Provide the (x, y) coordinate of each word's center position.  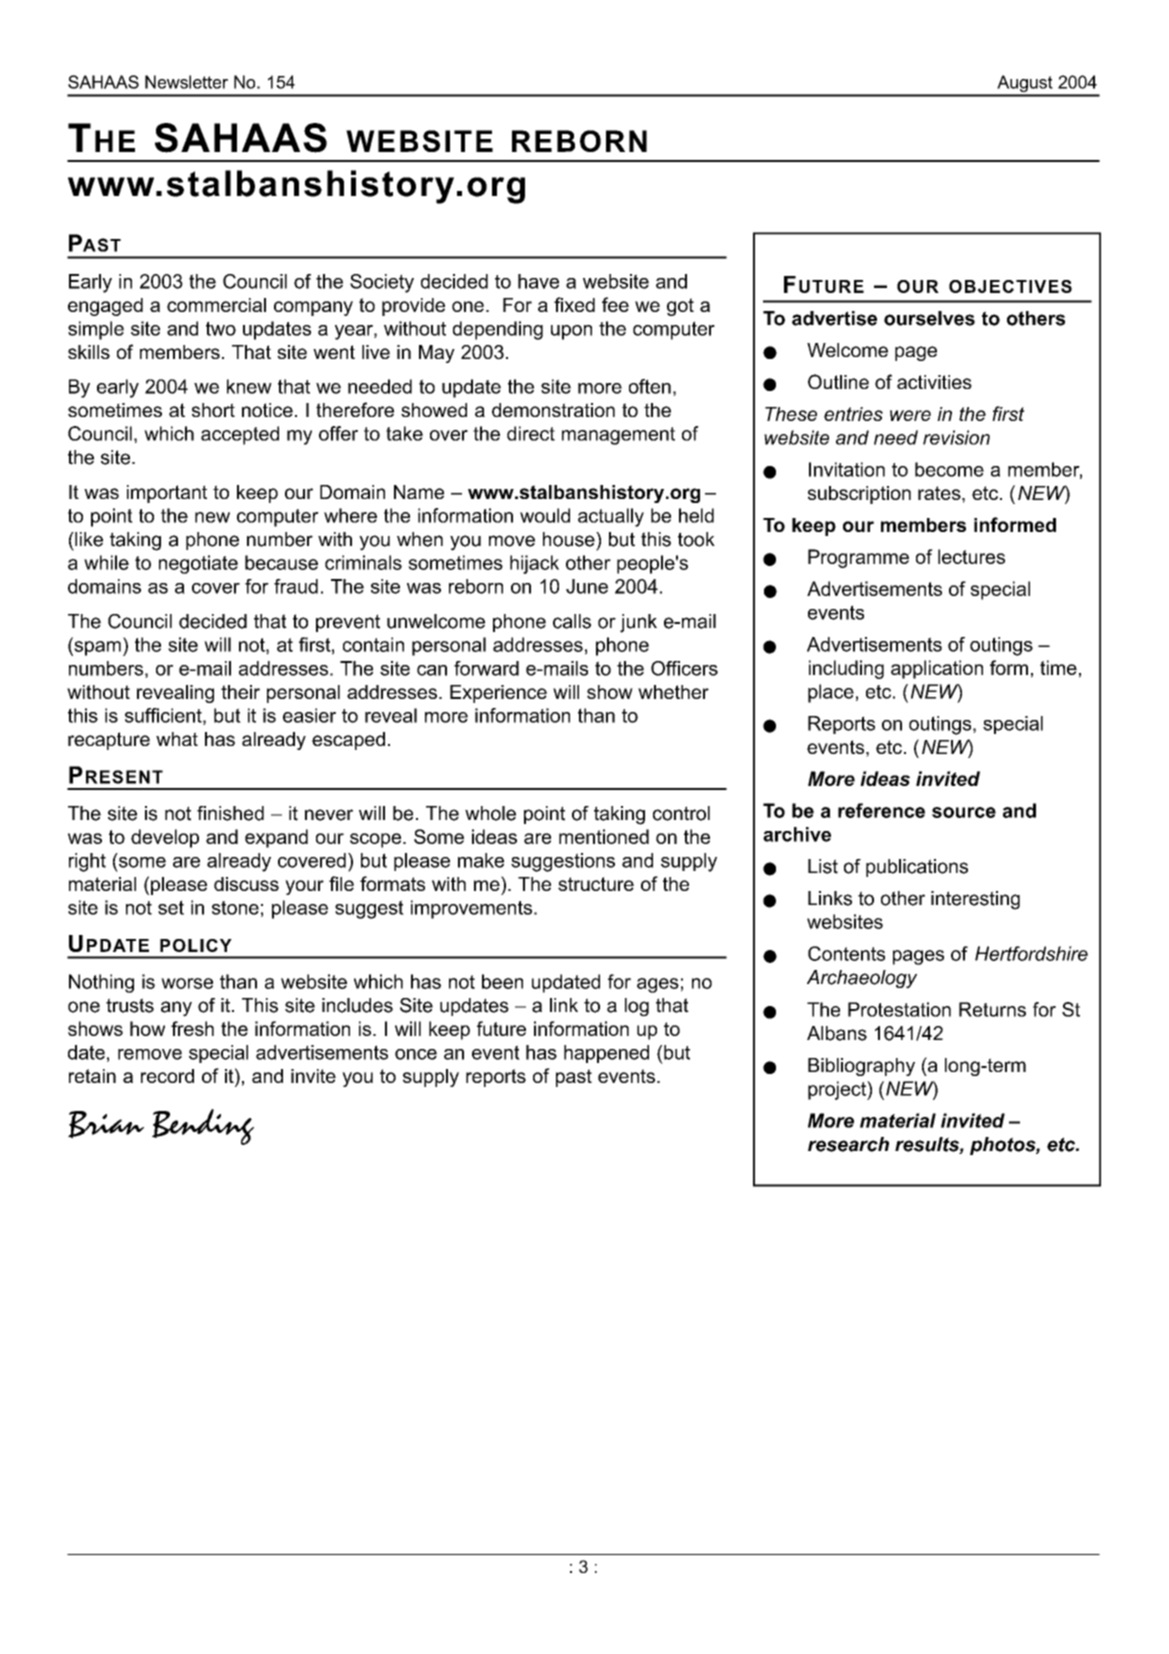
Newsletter (186, 82)
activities (934, 382)
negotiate (198, 564)
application (937, 669)
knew (249, 386)
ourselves (929, 318)
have (538, 281)
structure (596, 884)
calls (572, 621)
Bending (203, 1127)
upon (571, 332)
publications (917, 868)
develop (165, 838)
